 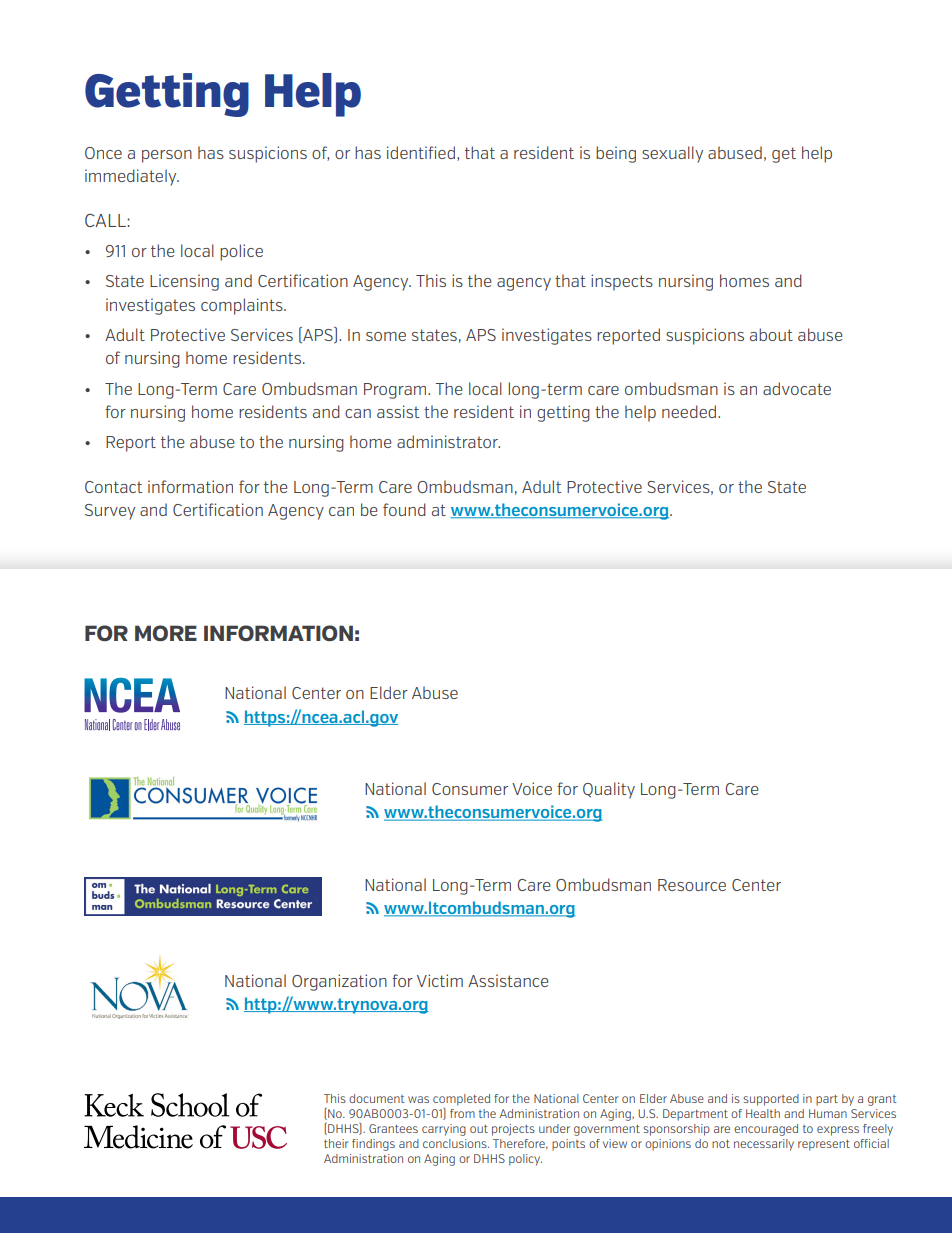 What do you see at coordinates (692, 885) in the screenshot?
I see `Resource` at bounding box center [692, 885].
